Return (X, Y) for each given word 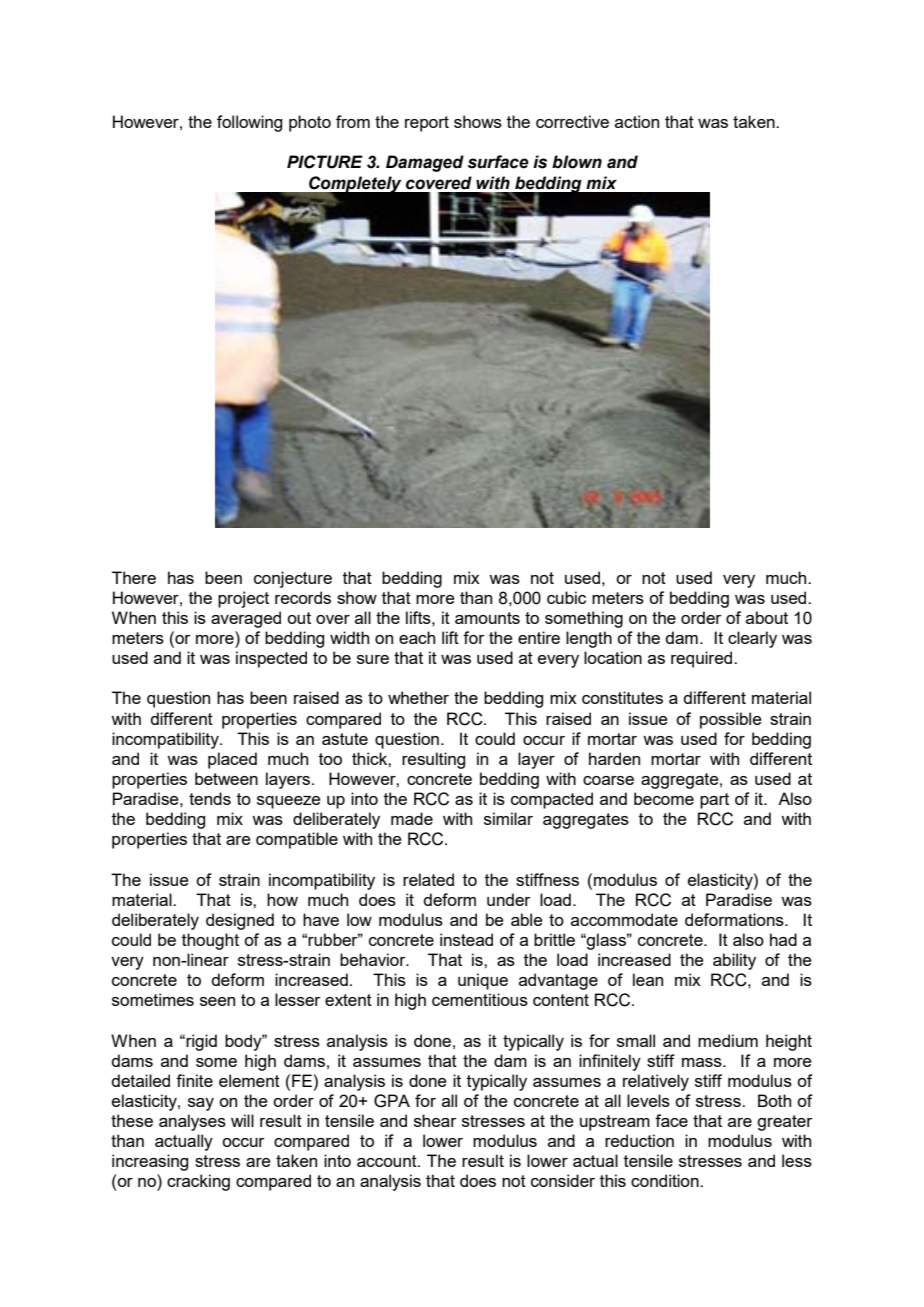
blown (577, 162)
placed (232, 760)
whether (418, 697)
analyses (192, 1122)
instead (466, 939)
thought (210, 941)
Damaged (425, 163)
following (249, 123)
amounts (487, 618)
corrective (572, 121)
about (767, 617)
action (637, 121)
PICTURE (325, 162)
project (243, 599)
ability (734, 961)
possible (731, 720)
